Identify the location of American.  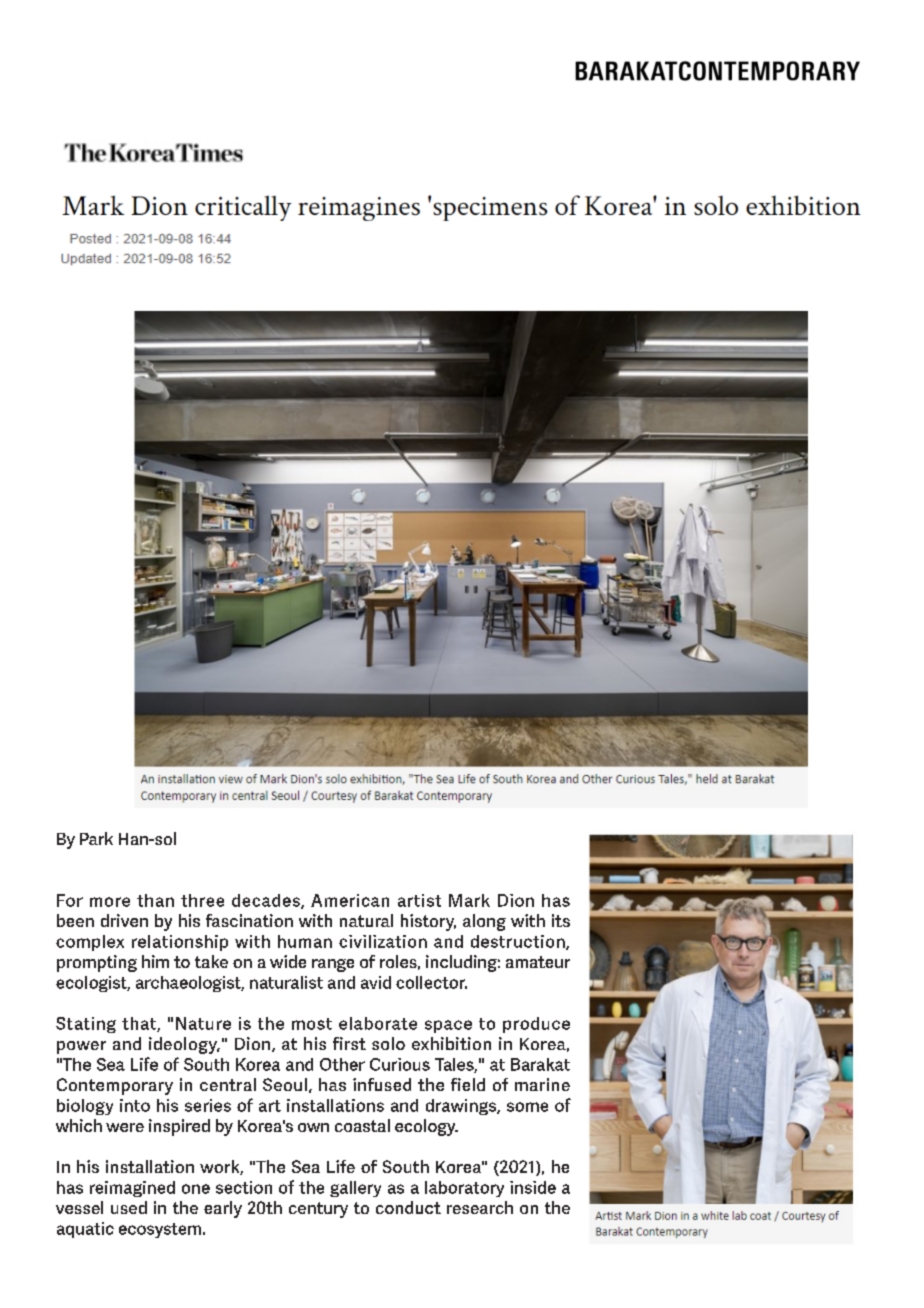
(350, 900).
